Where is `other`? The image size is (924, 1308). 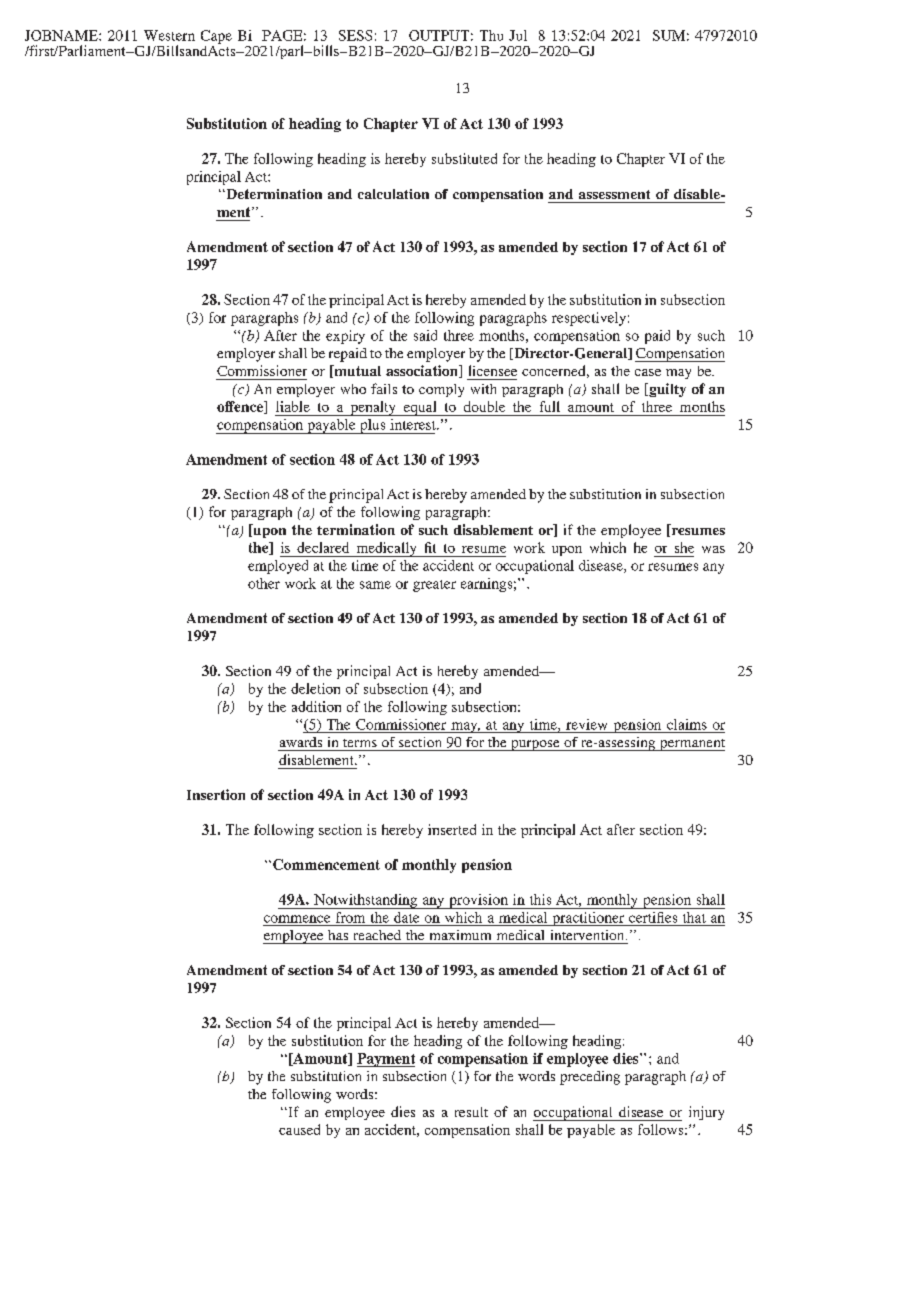 other is located at coordinates (264, 583).
